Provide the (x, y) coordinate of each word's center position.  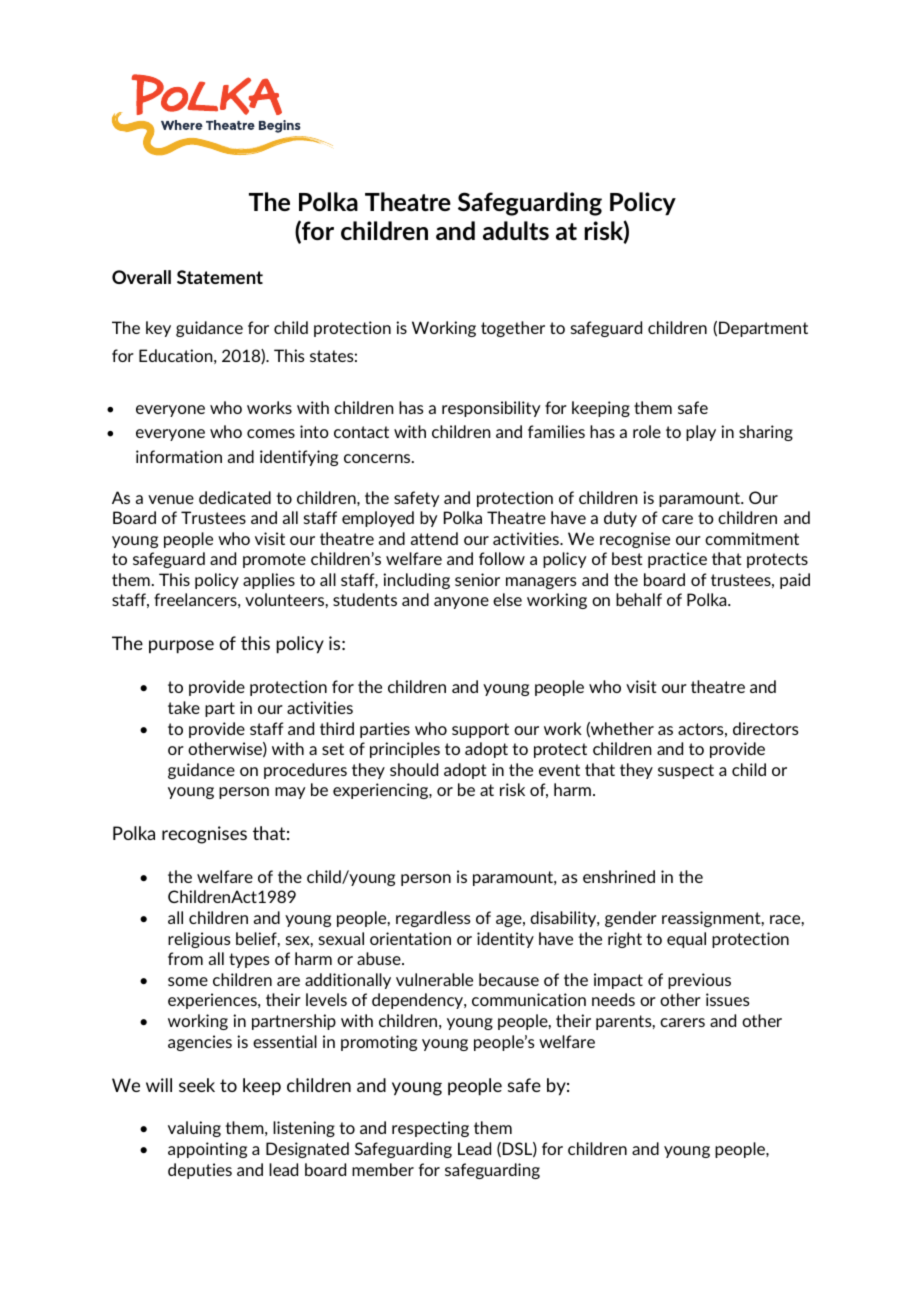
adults (516, 230)
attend (434, 538)
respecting (430, 1129)
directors (766, 728)
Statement (220, 277)
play (701, 433)
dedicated (235, 497)
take (184, 707)
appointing (207, 1150)
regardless (433, 919)
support (480, 730)
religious (199, 940)
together (513, 329)
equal (686, 940)
